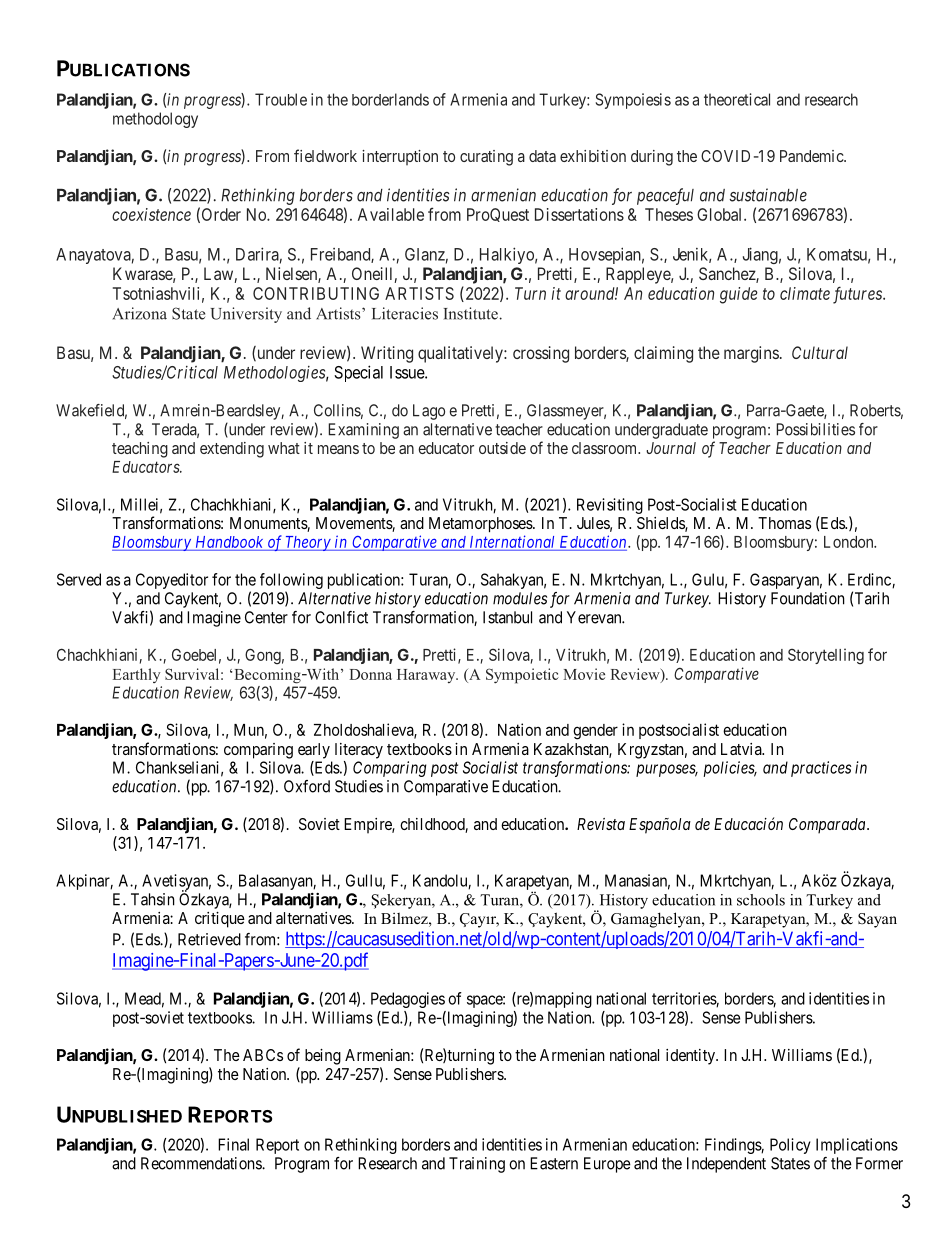 The height and width of the screenshot is (1233, 952). I want to click on practices, so click(821, 769).
